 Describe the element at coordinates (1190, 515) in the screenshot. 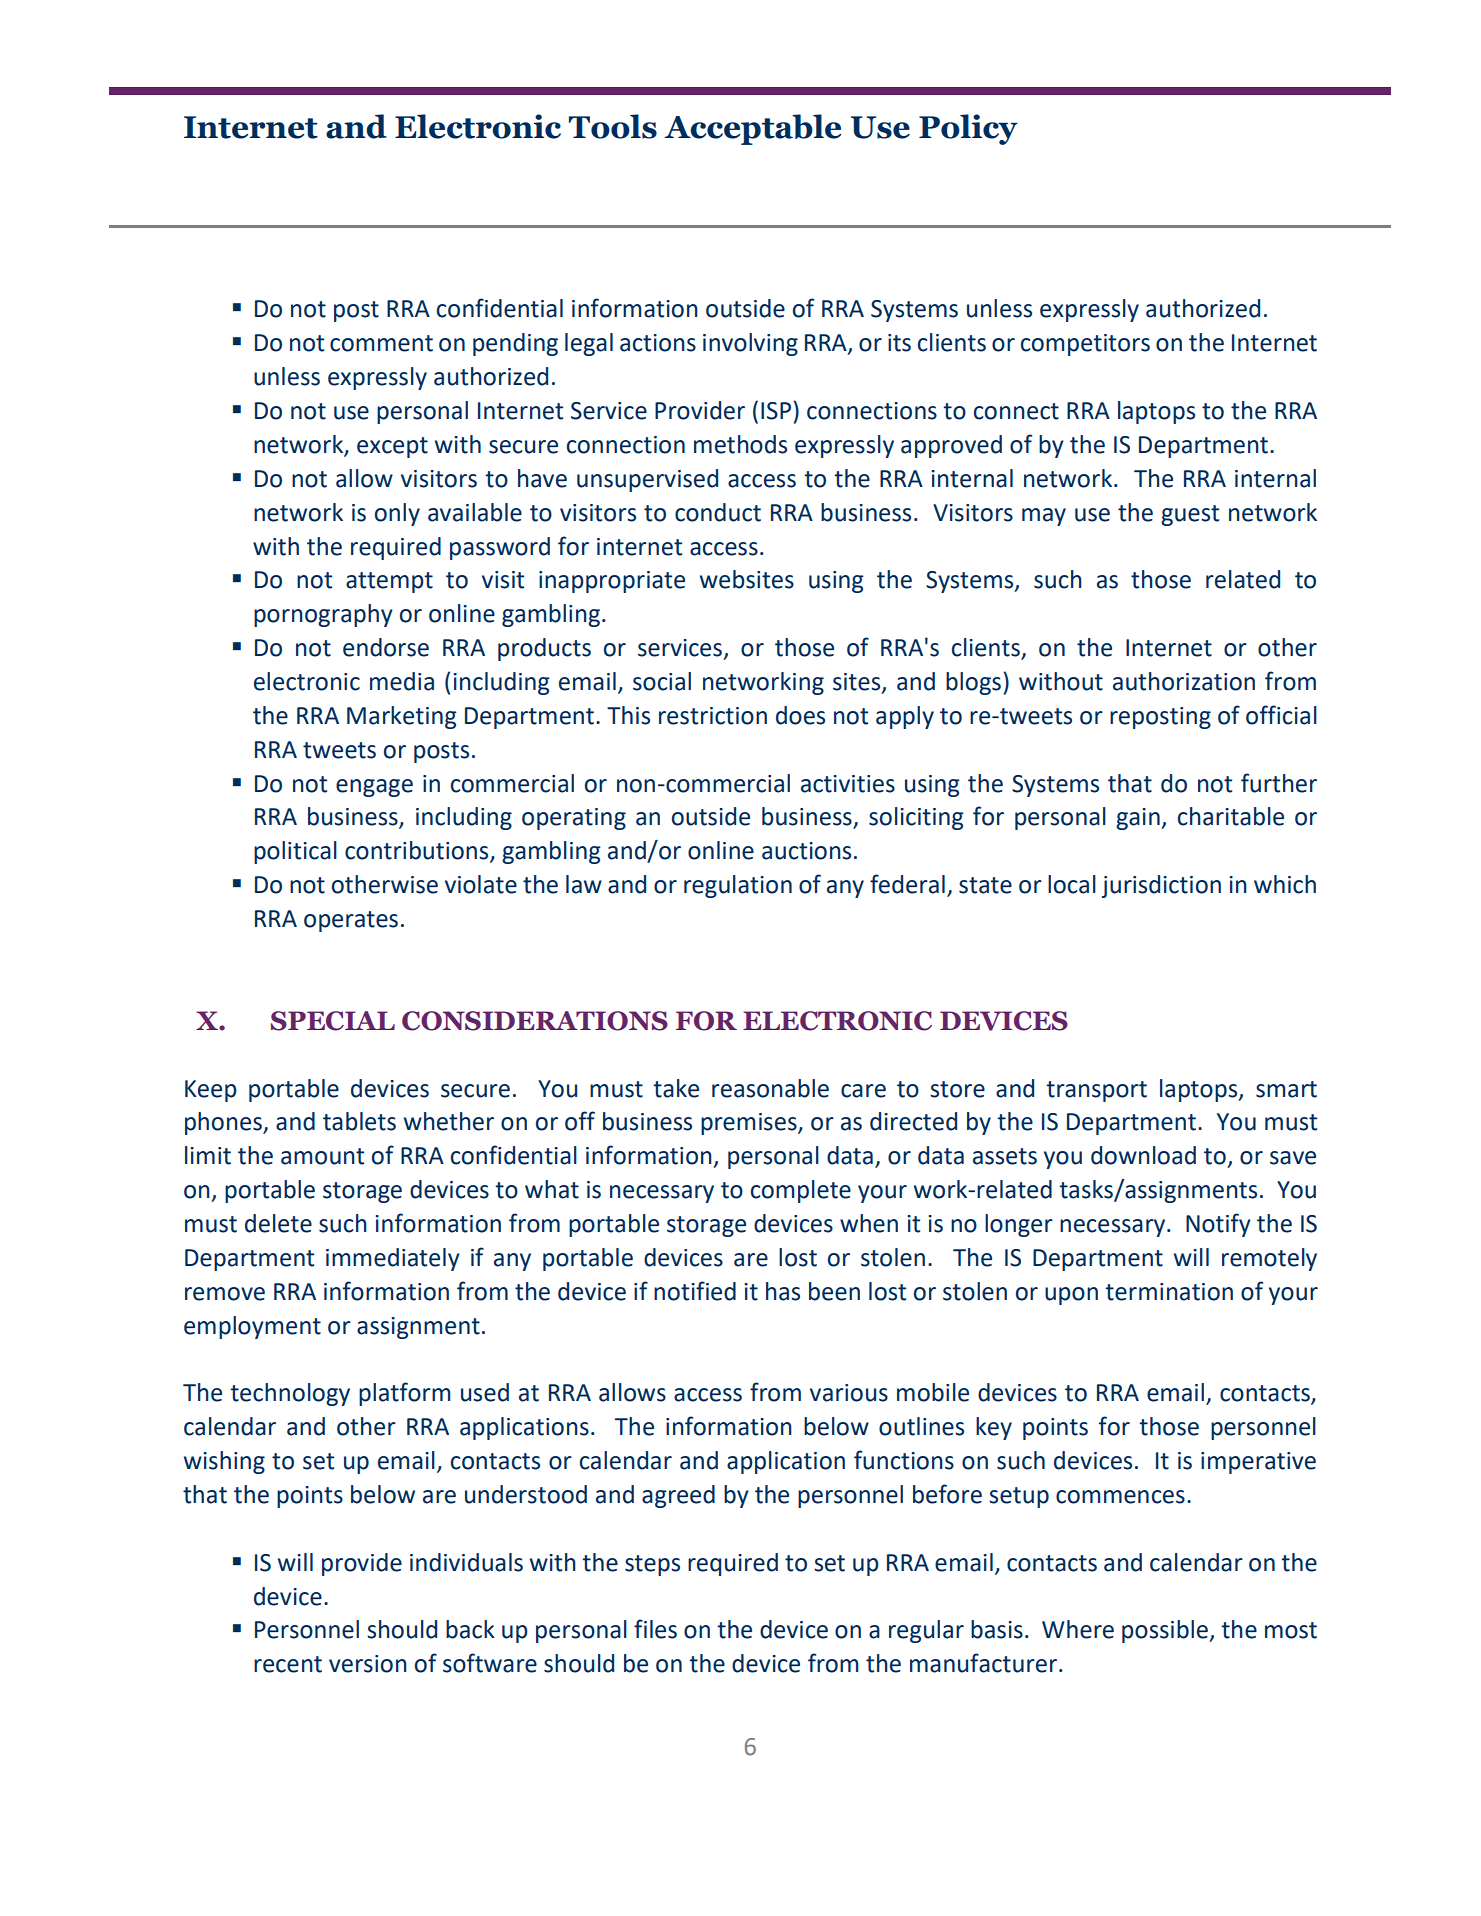

I see `guest` at that location.
